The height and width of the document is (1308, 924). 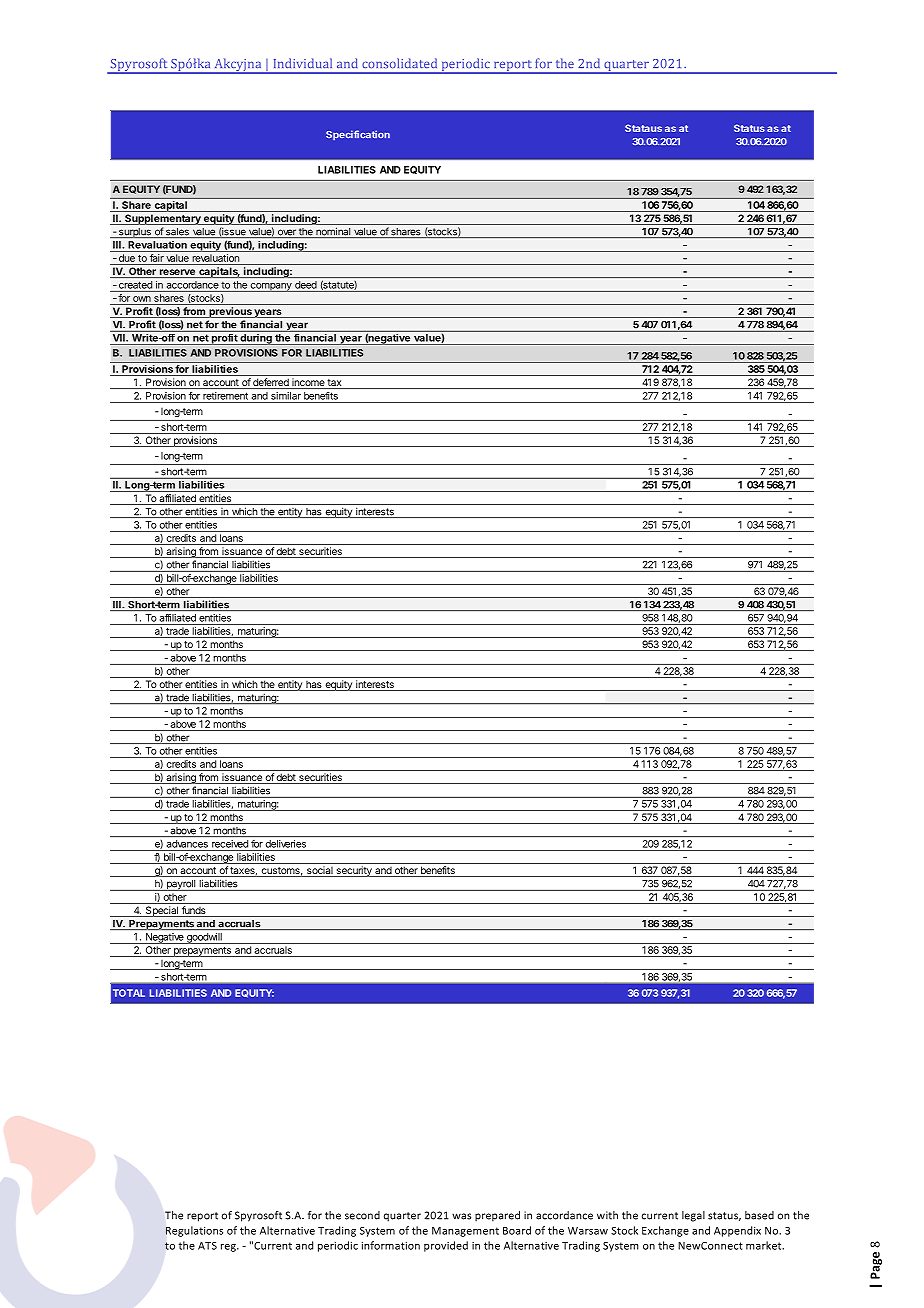 I want to click on Regulations, so click(x=194, y=1231).
